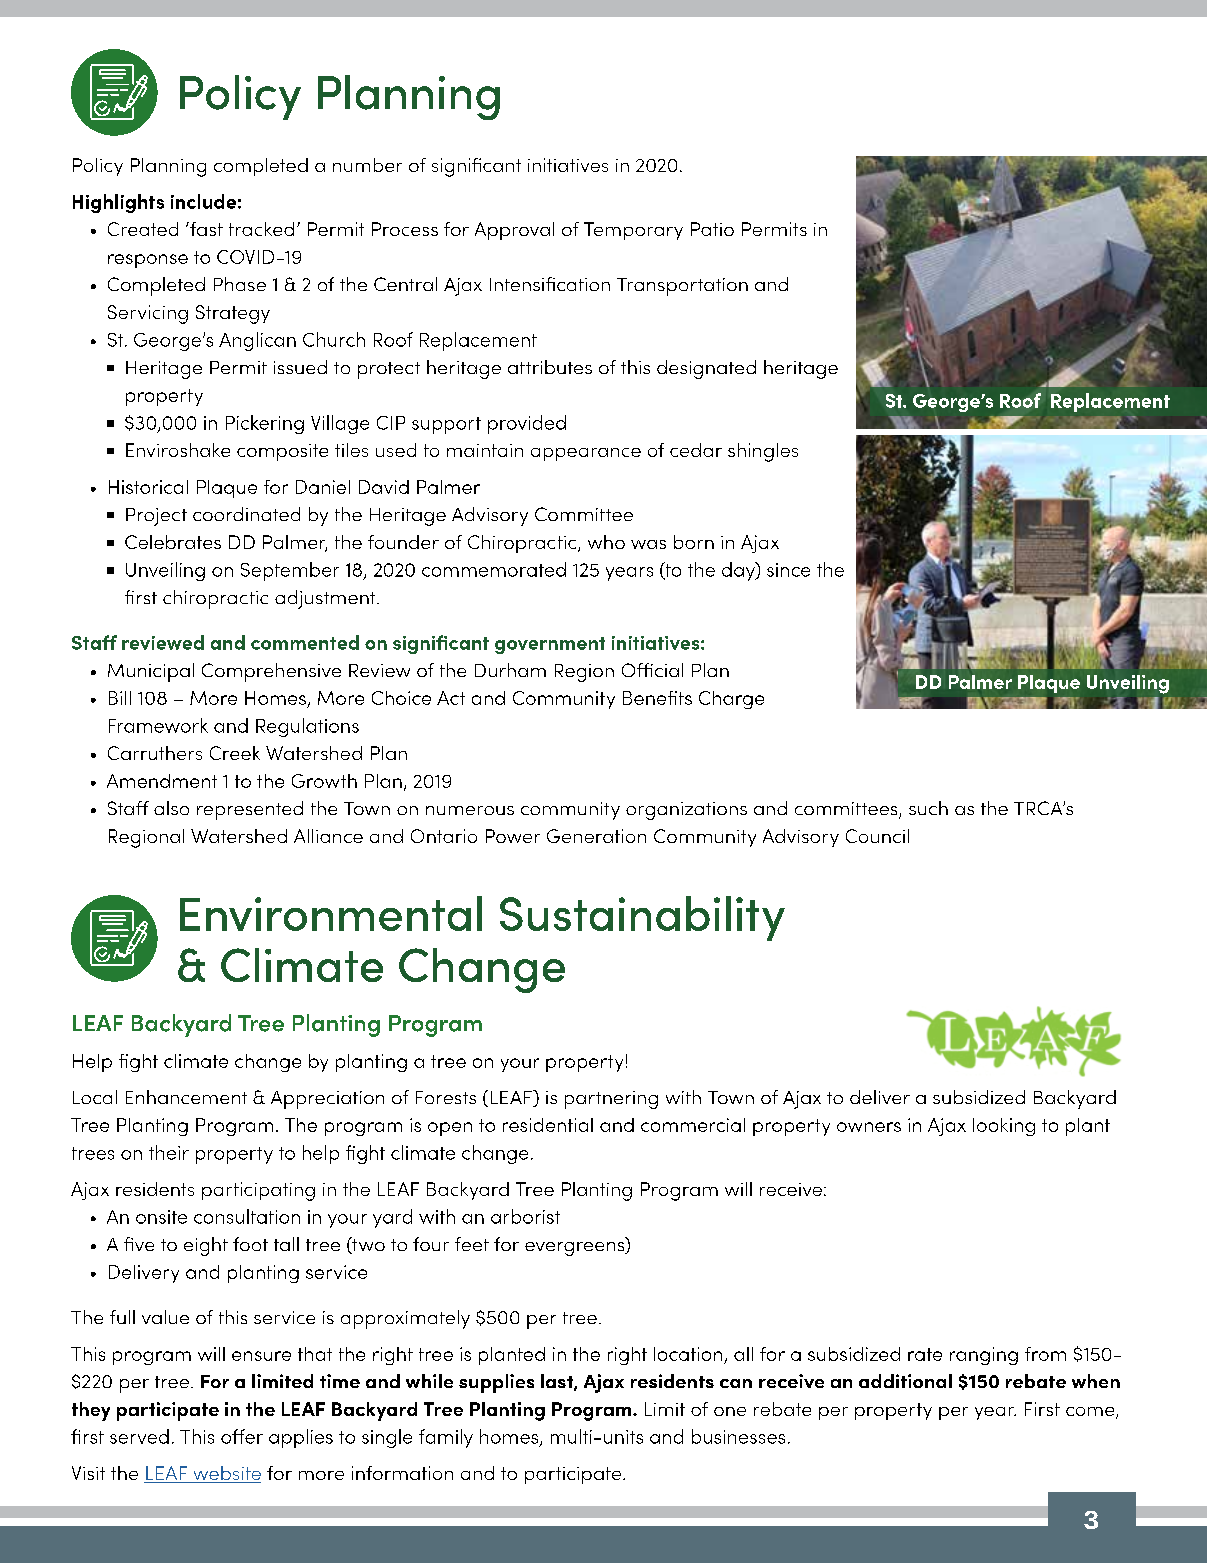  What do you see at coordinates (606, 542) in the document?
I see `who` at bounding box center [606, 542].
